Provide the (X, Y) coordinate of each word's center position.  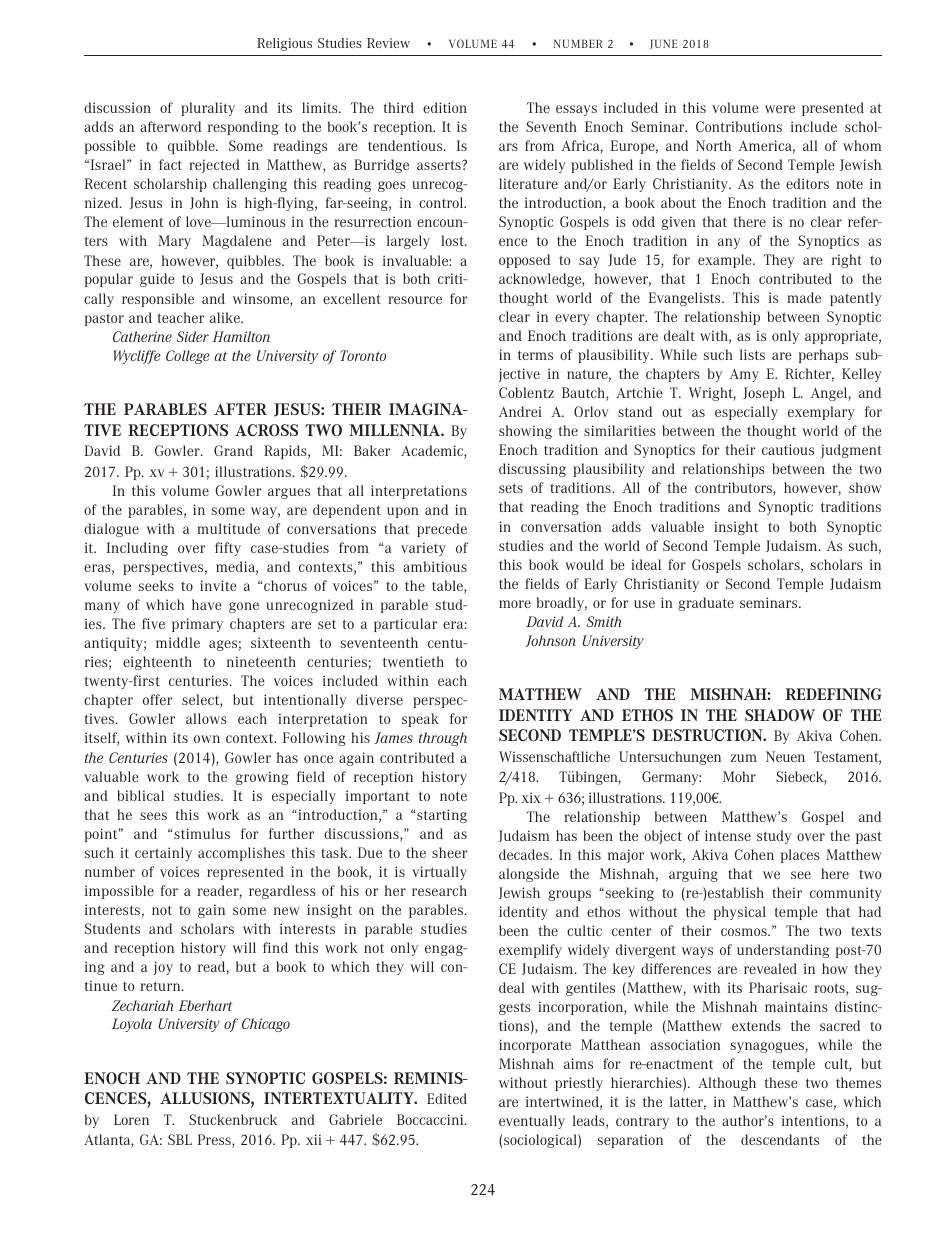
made (804, 297)
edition (445, 107)
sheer (450, 852)
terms (535, 355)
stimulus (202, 833)
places (800, 856)
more (515, 604)
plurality (208, 109)
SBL (180, 1139)
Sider (193, 336)
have (207, 604)
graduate (706, 604)
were (780, 109)
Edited (447, 1098)
